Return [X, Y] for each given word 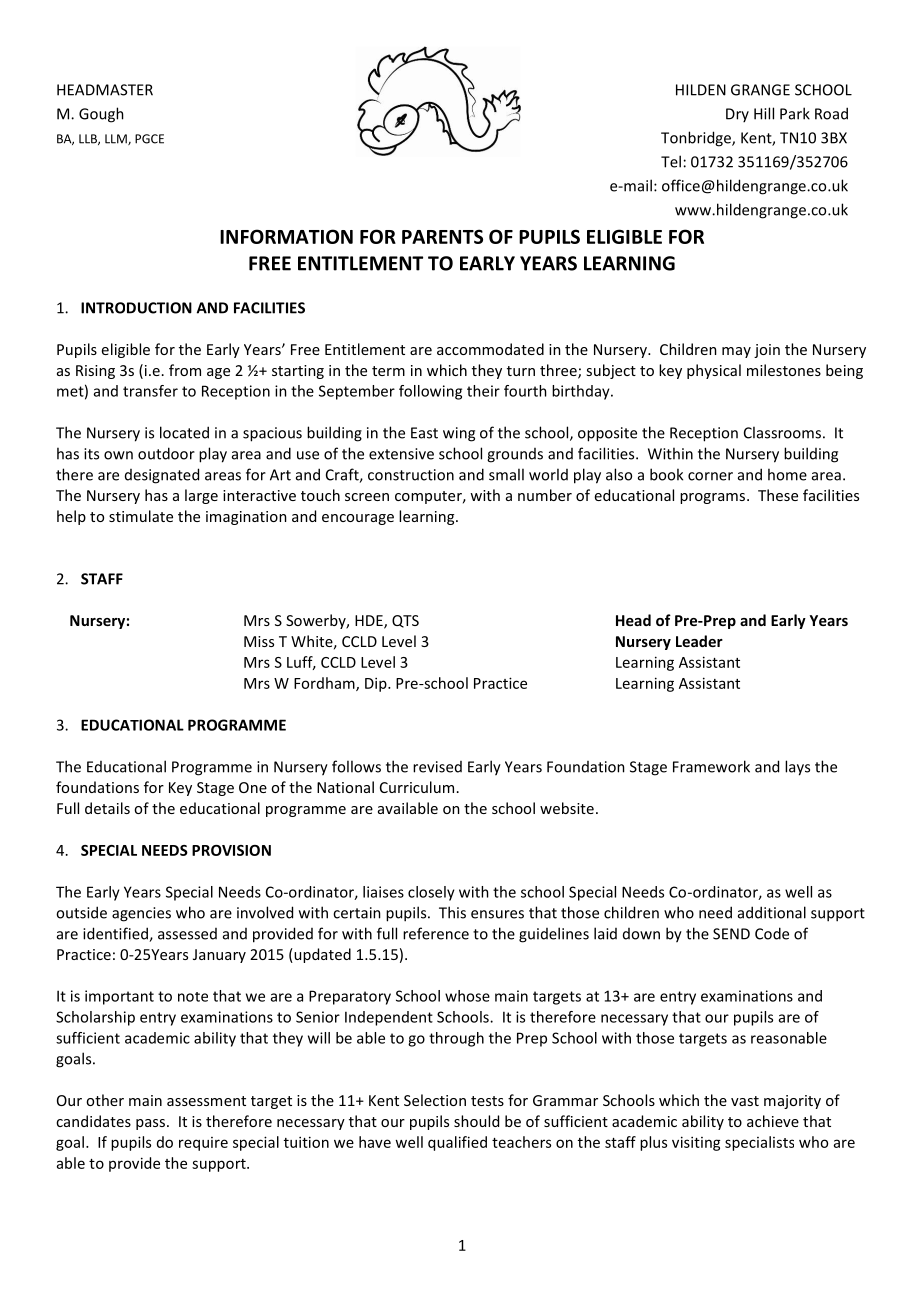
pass [152, 1124]
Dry [737, 115]
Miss [259, 641]
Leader [699, 641]
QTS [405, 621]
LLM [117, 139]
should [476, 1121]
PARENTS [442, 236]
